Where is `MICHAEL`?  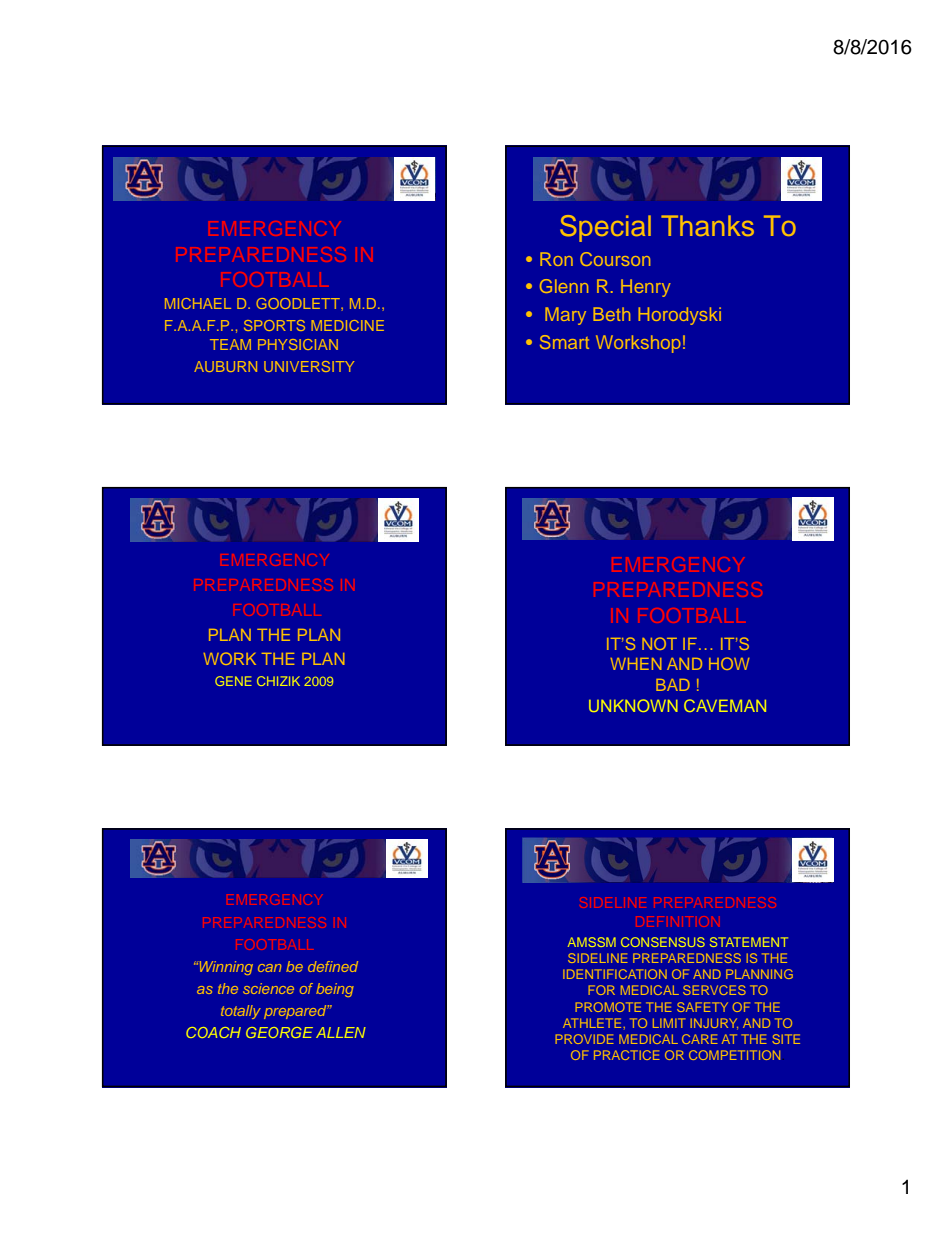 MICHAEL is located at coordinates (198, 303).
